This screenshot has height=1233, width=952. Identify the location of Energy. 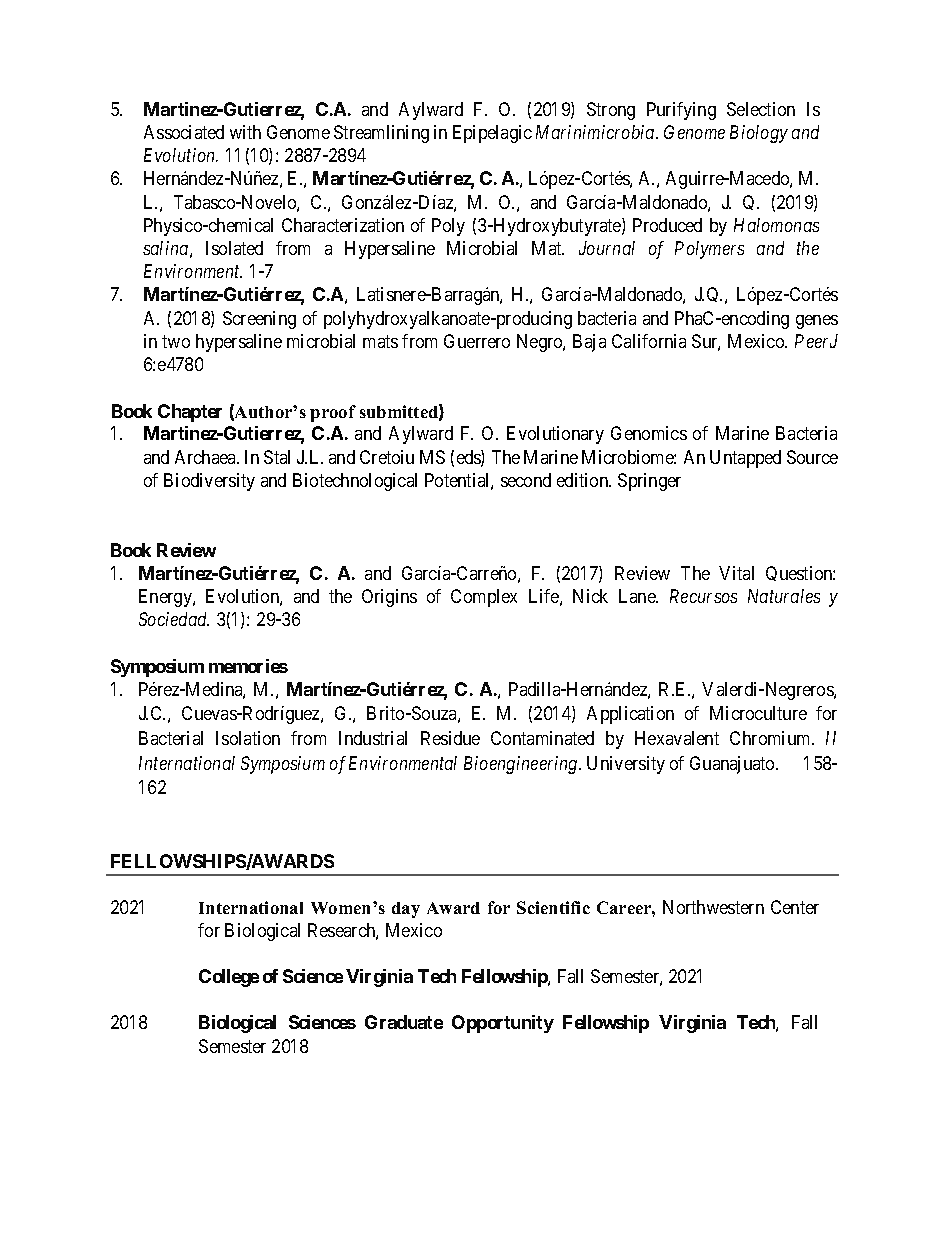
(166, 598).
